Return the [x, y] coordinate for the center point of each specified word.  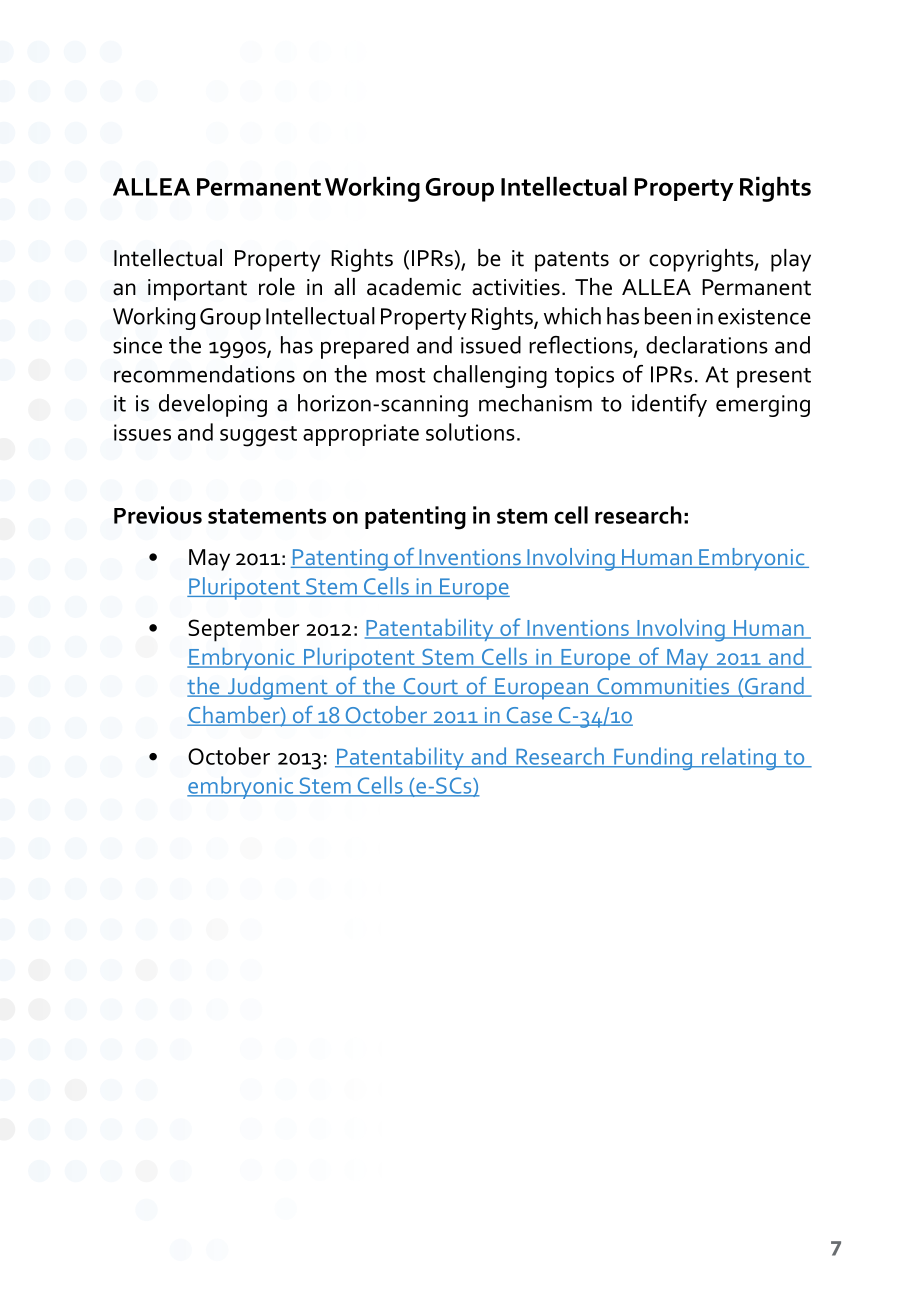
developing [213, 405]
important [197, 290]
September [243, 630]
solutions [470, 432]
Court [430, 687]
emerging [763, 406]
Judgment [277, 688]
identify [669, 405]
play [791, 260]
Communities [663, 687]
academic [414, 287]
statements [267, 516]
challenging [490, 376]
